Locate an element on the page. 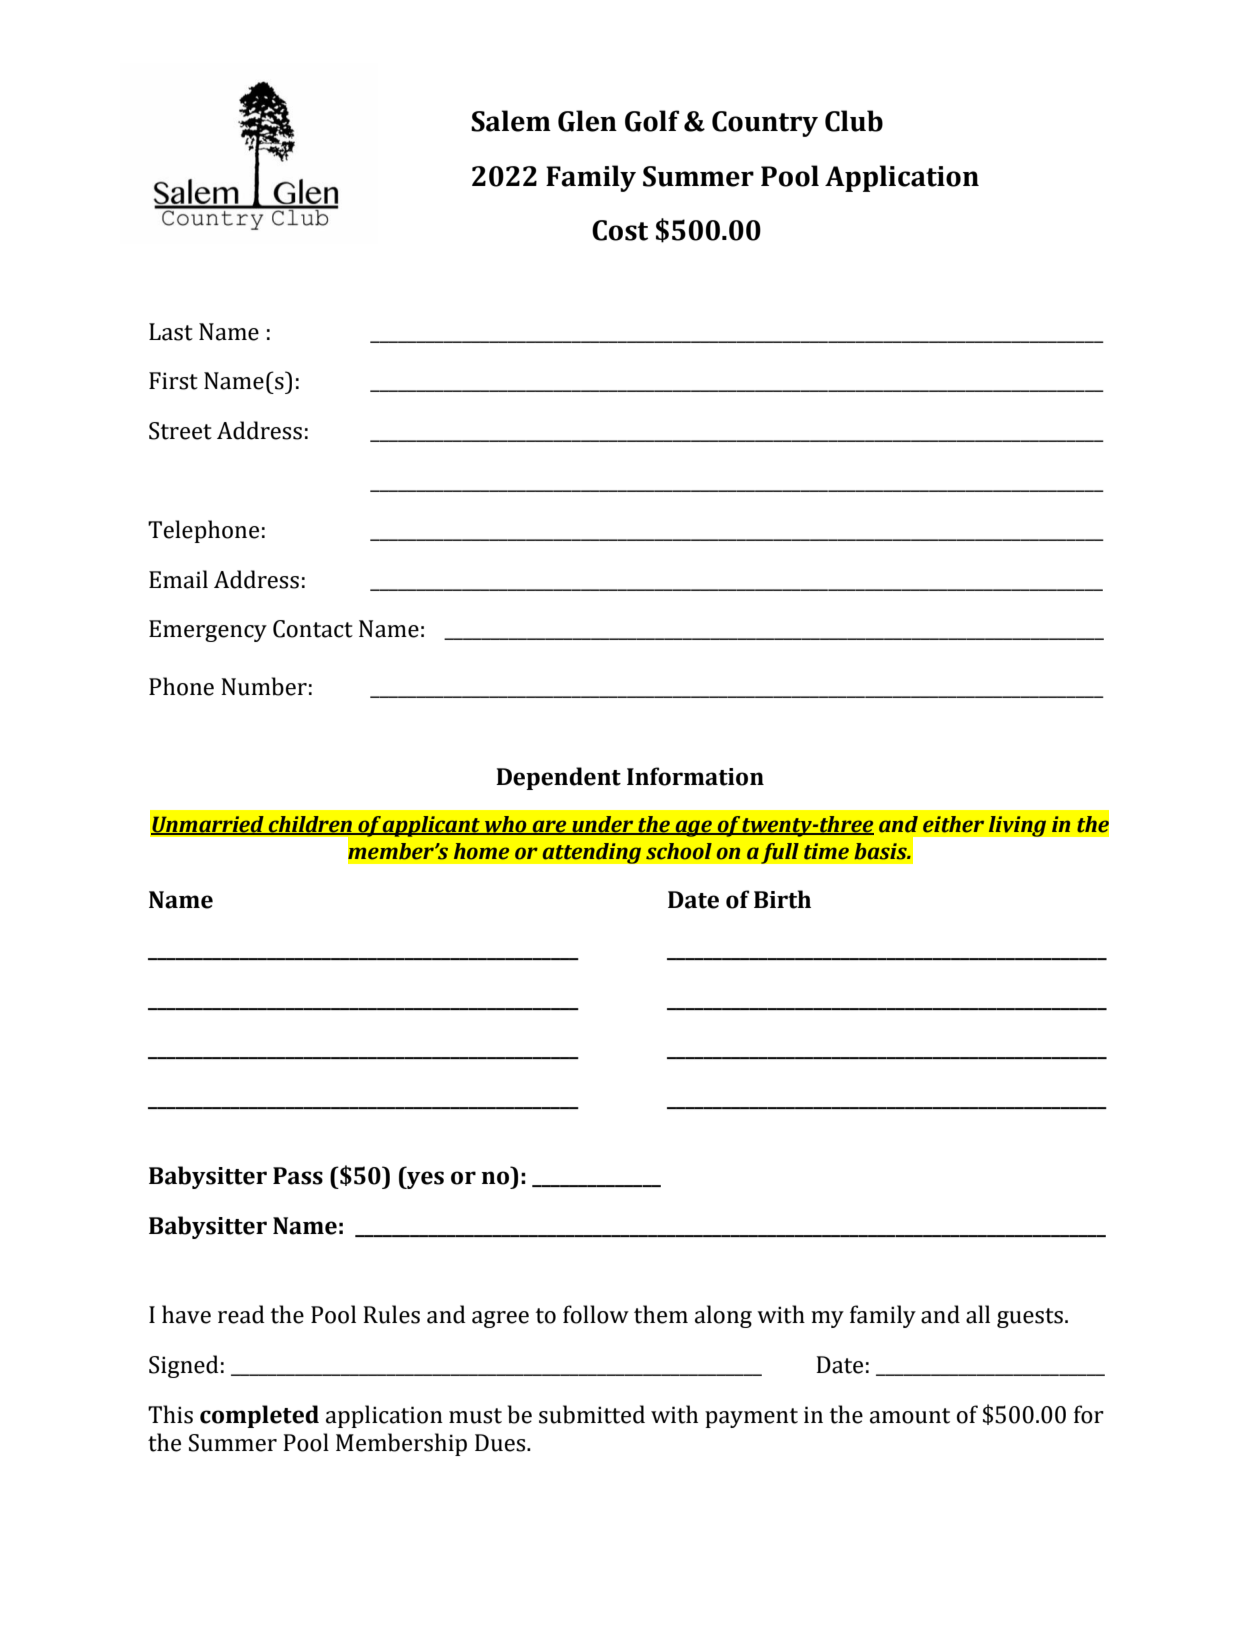 The image size is (1260, 1630). Dependent is located at coordinates (558, 778).
